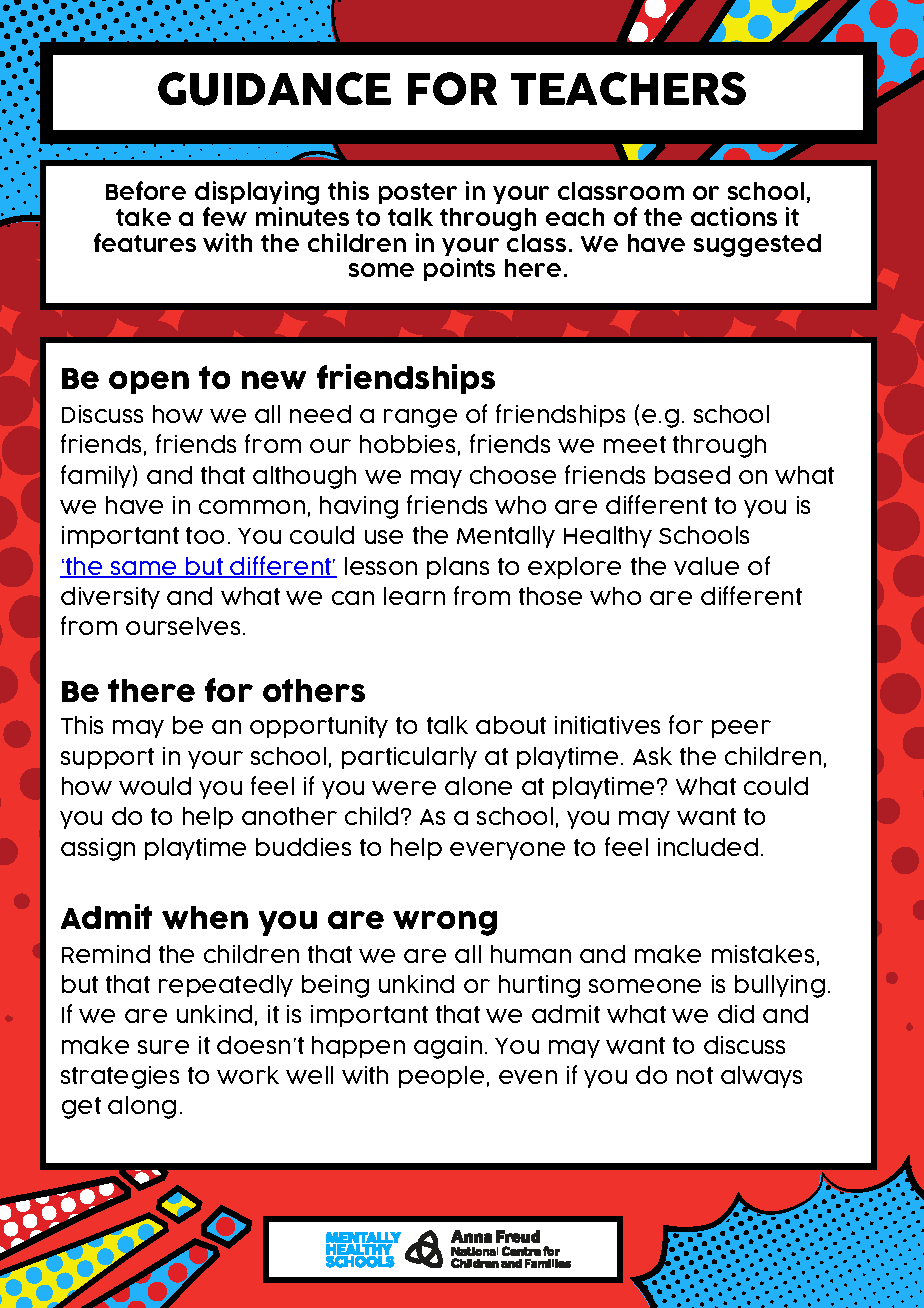 The height and width of the screenshot is (1308, 924). Describe the element at coordinates (706, 566) in the screenshot. I see `value` at that location.
